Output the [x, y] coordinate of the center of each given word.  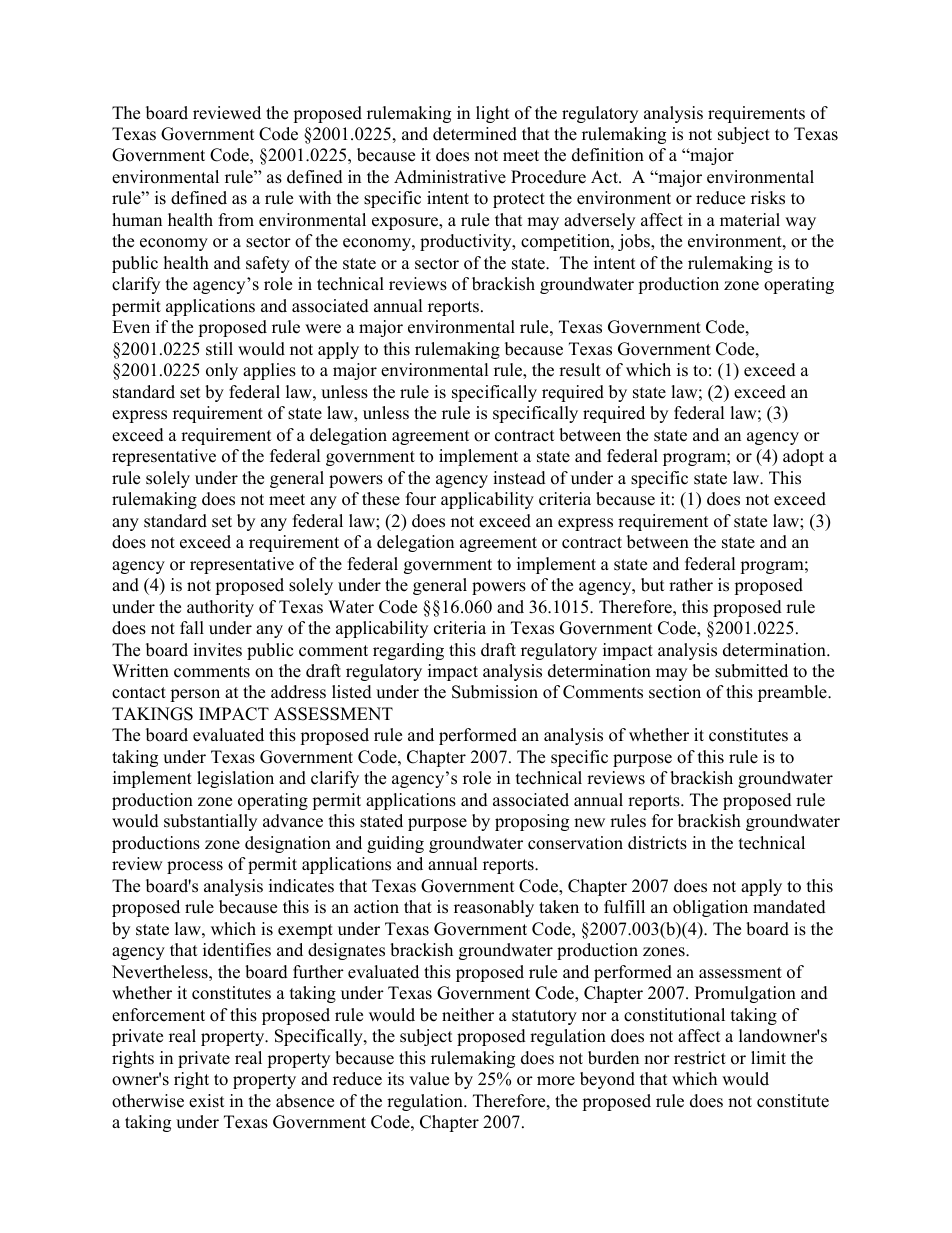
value [429, 1079]
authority [220, 608]
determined [475, 134]
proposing [532, 822]
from [236, 220]
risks [768, 198]
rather [691, 585]
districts [657, 843]
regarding [408, 651]
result [580, 370]
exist [207, 1101]
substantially [210, 822]
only [222, 371]
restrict [700, 1058]
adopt [803, 457]
